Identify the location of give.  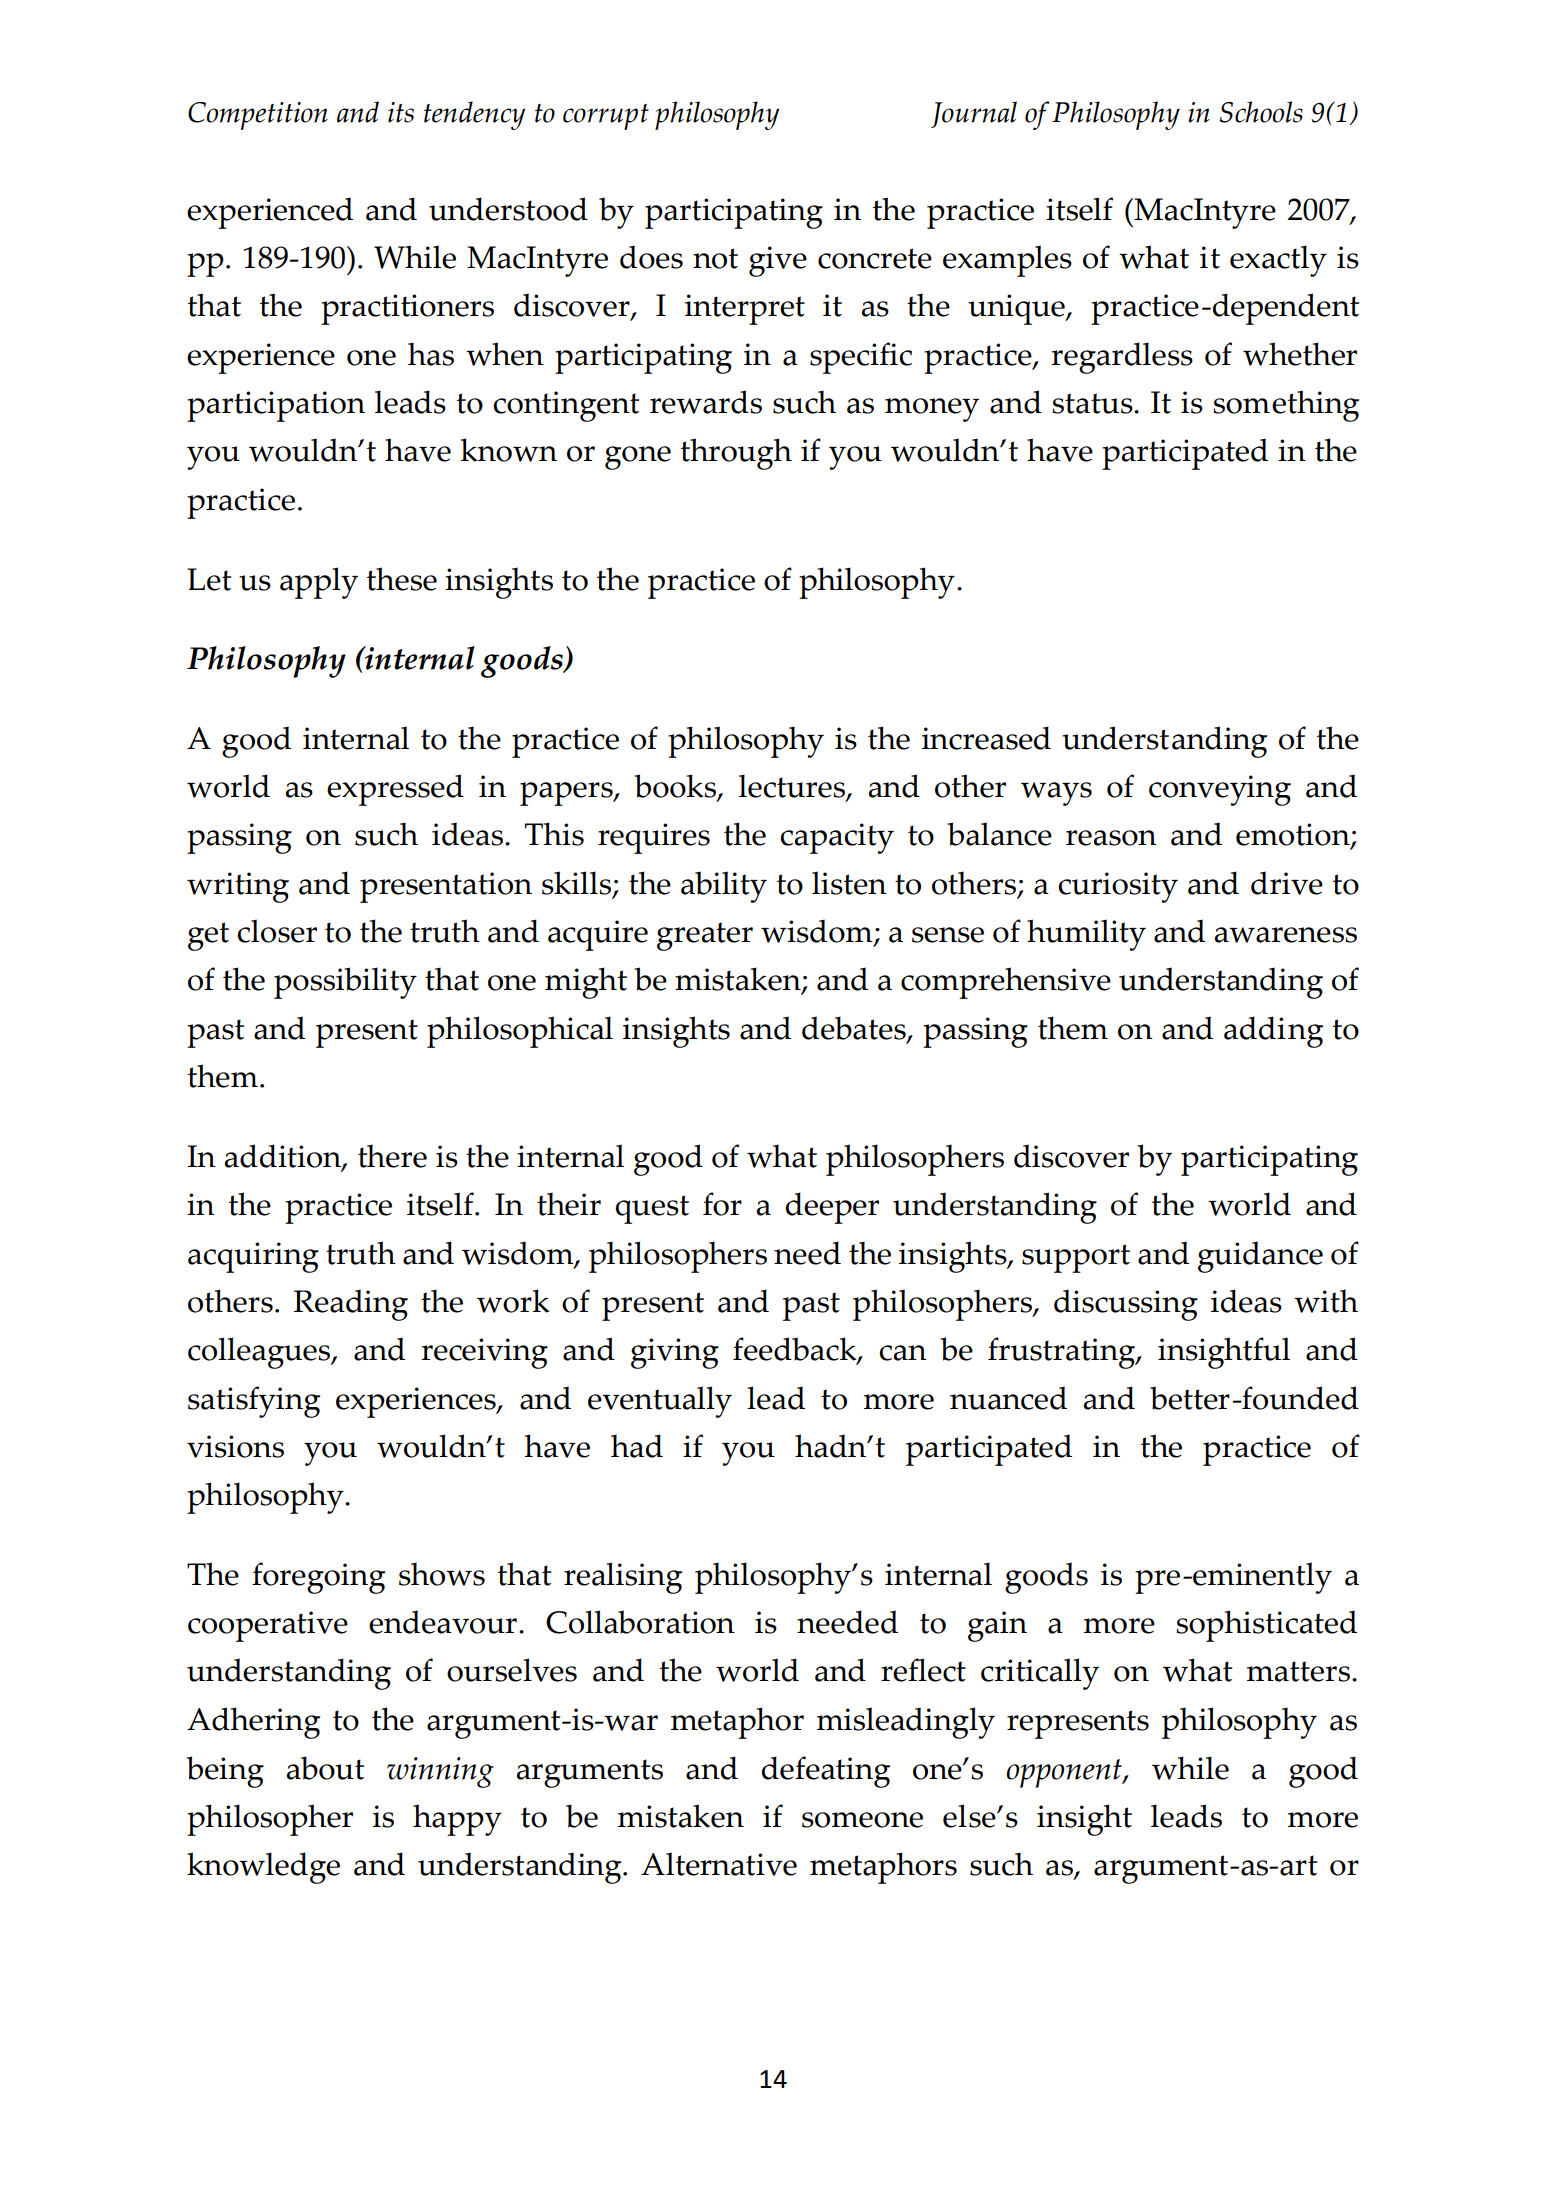
(778, 261).
